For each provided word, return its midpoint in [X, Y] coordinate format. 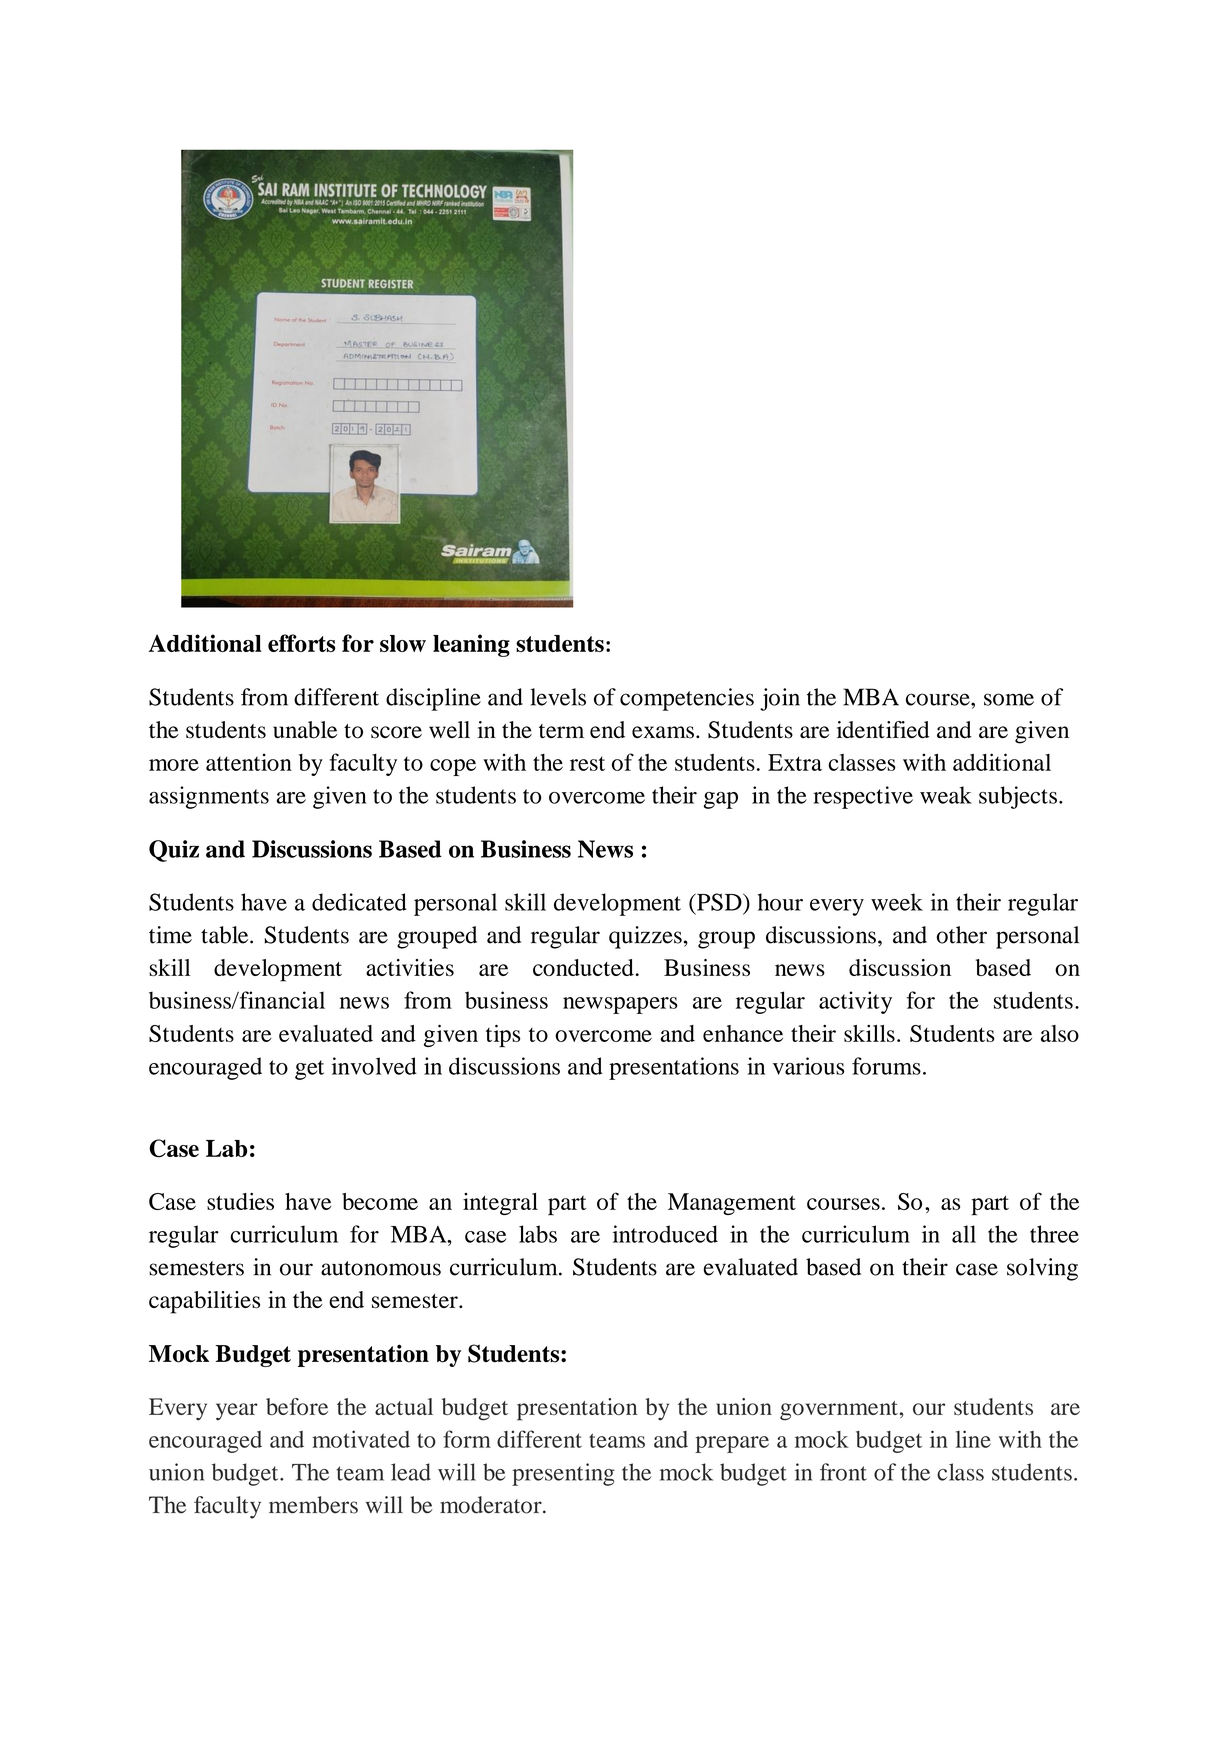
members [313, 1505]
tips [503, 1036]
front [843, 1472]
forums [886, 1066]
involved [374, 1066]
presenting [563, 1474]
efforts [301, 643]
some [1009, 699]
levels [558, 697]
